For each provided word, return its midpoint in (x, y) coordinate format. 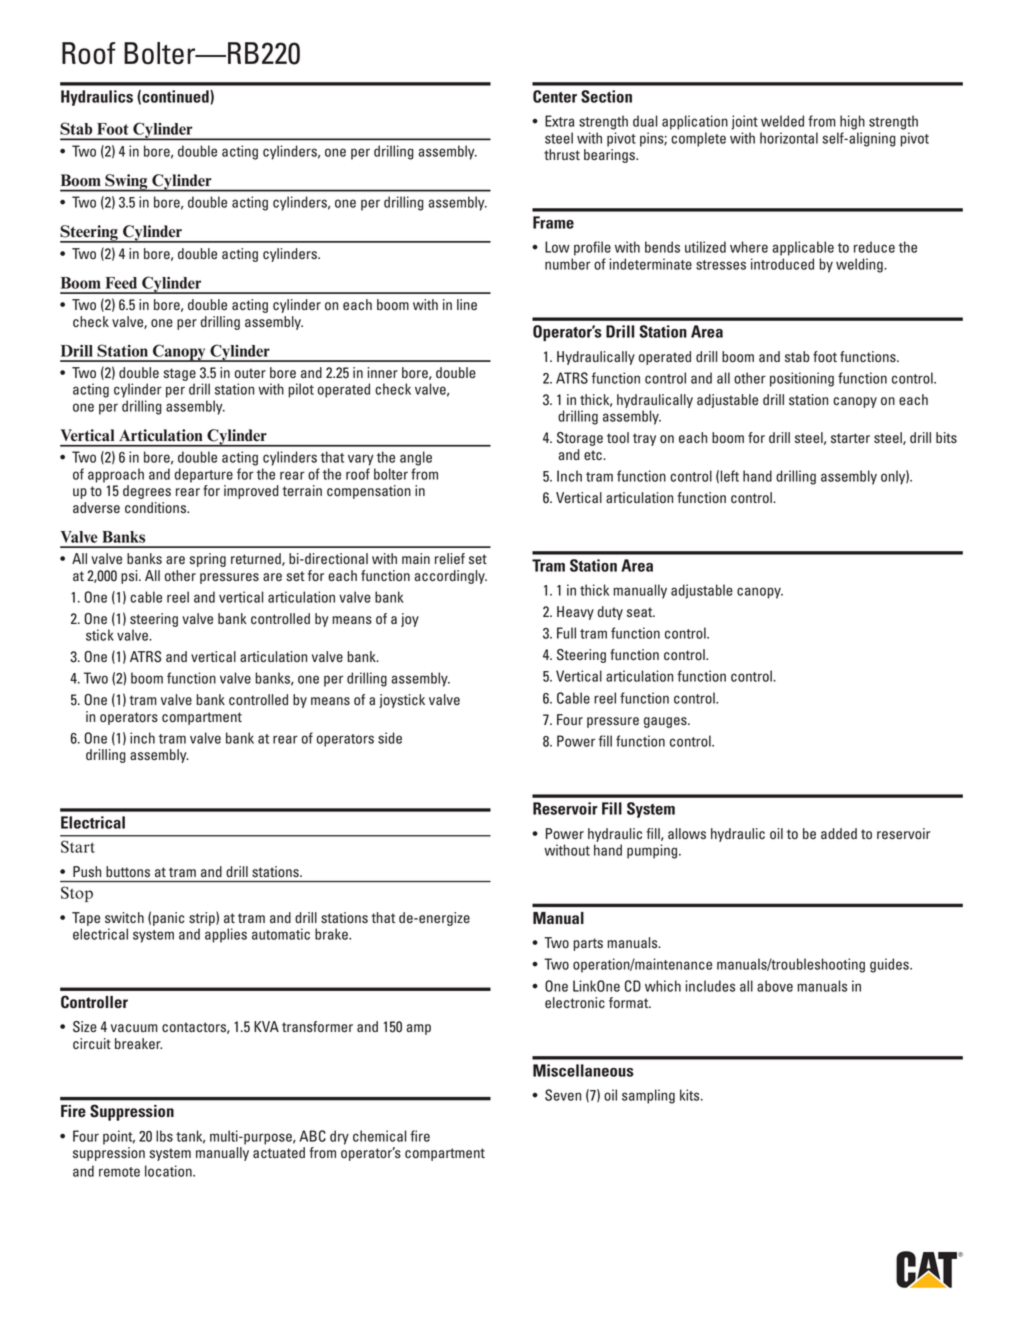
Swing (126, 183)
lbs (164, 1136)
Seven (563, 1095)
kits (691, 1095)
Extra (559, 121)
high (852, 122)
